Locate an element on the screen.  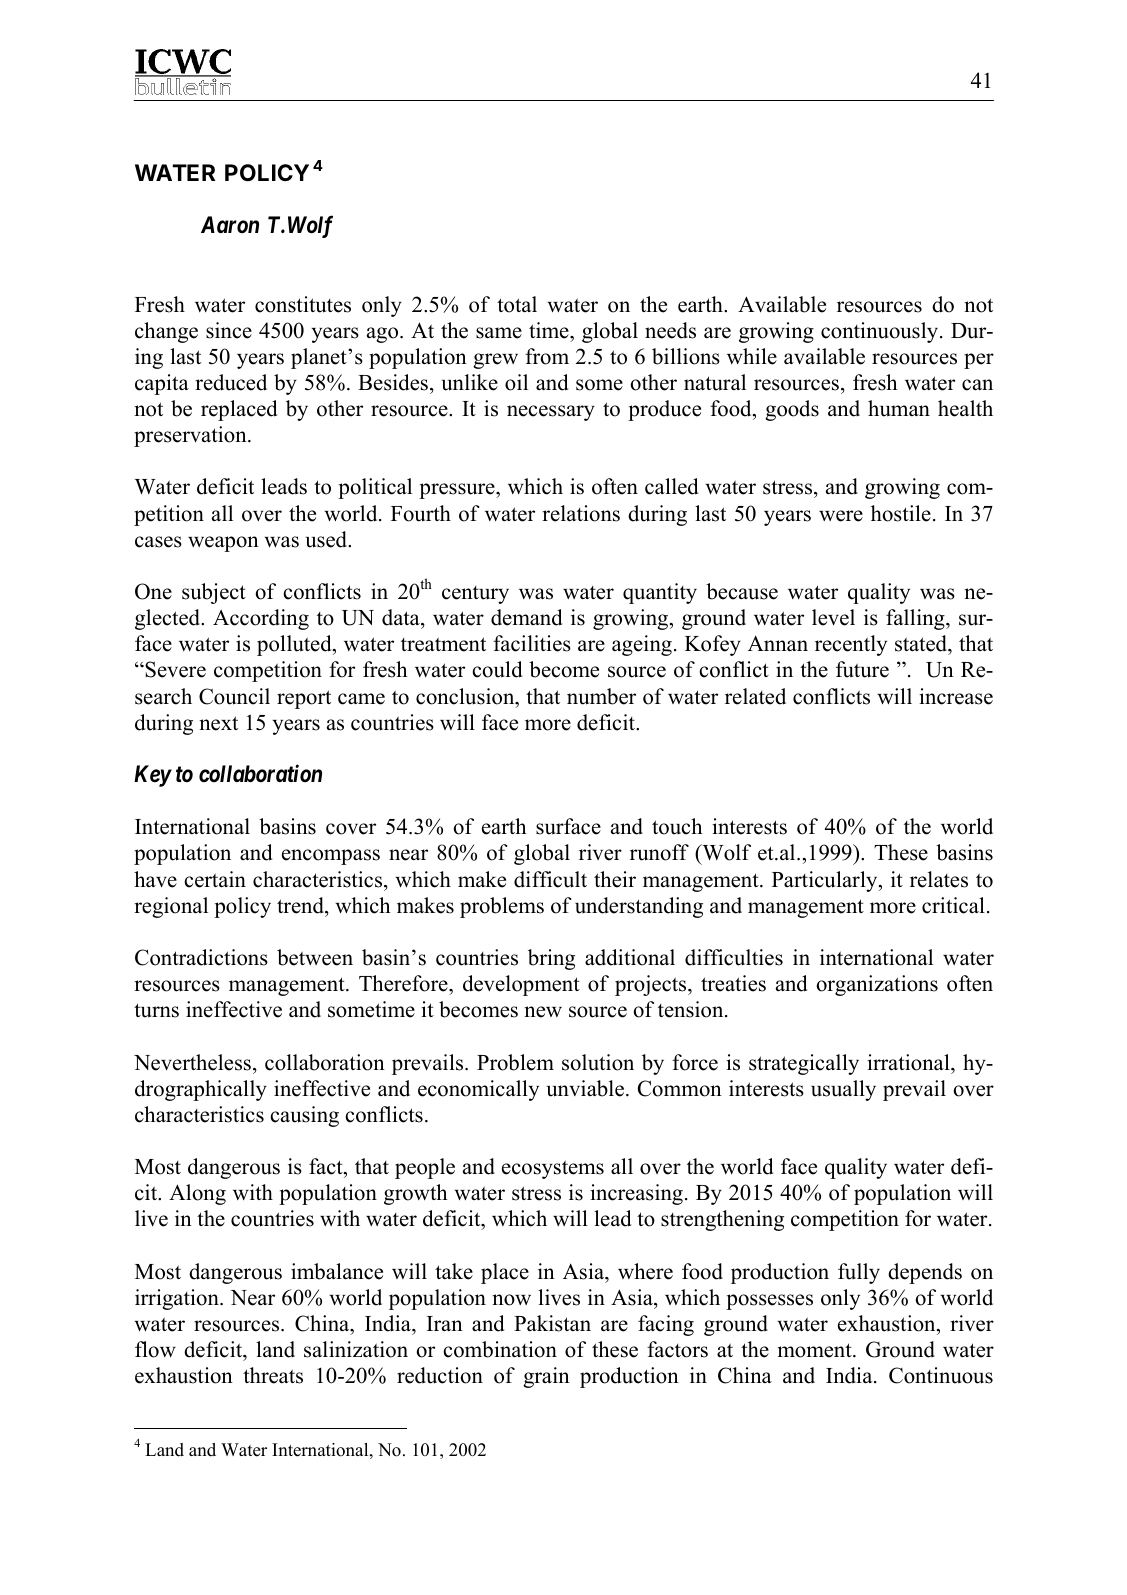
falling is located at coordinates (916, 619).
